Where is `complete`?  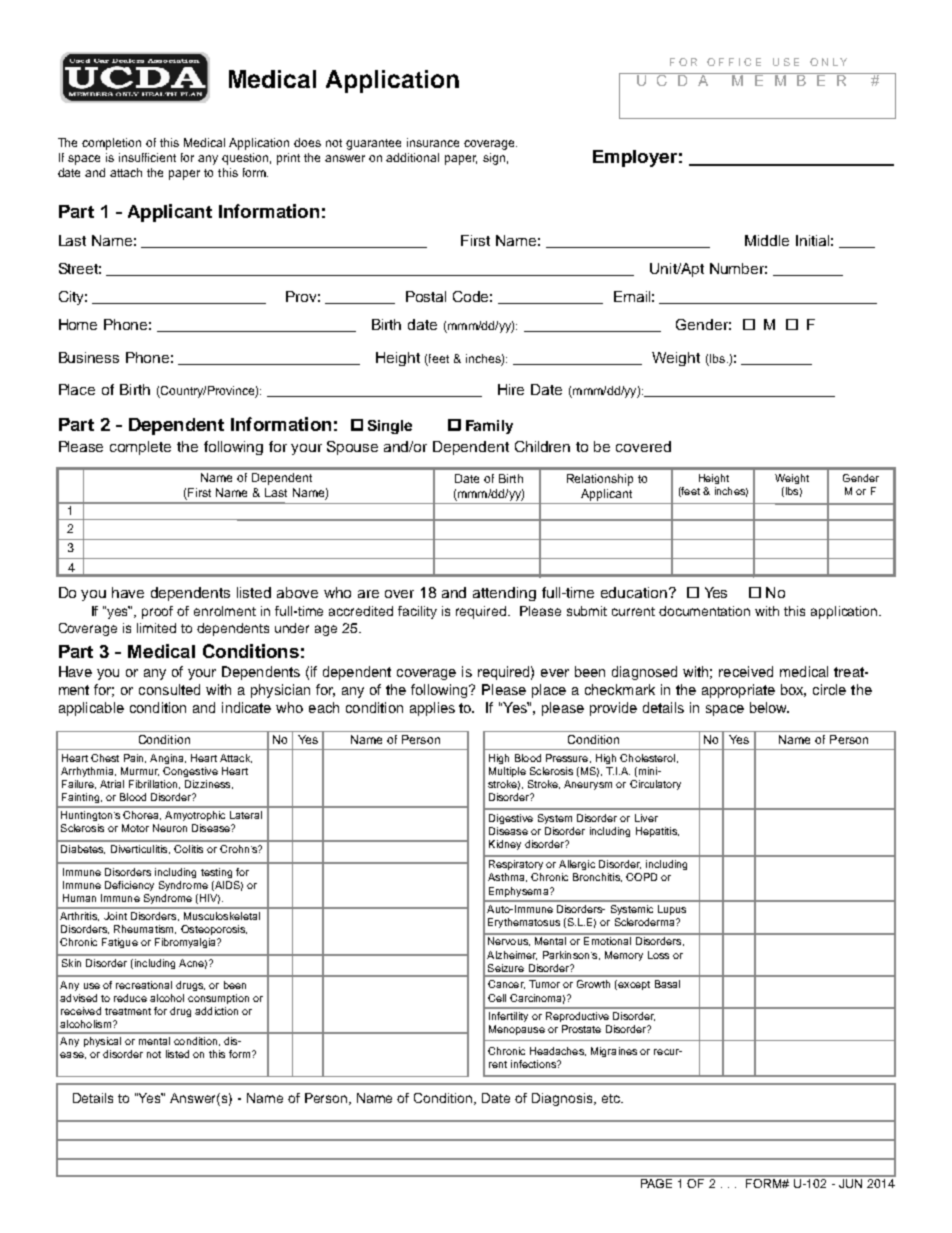
complete is located at coordinates (140, 448).
